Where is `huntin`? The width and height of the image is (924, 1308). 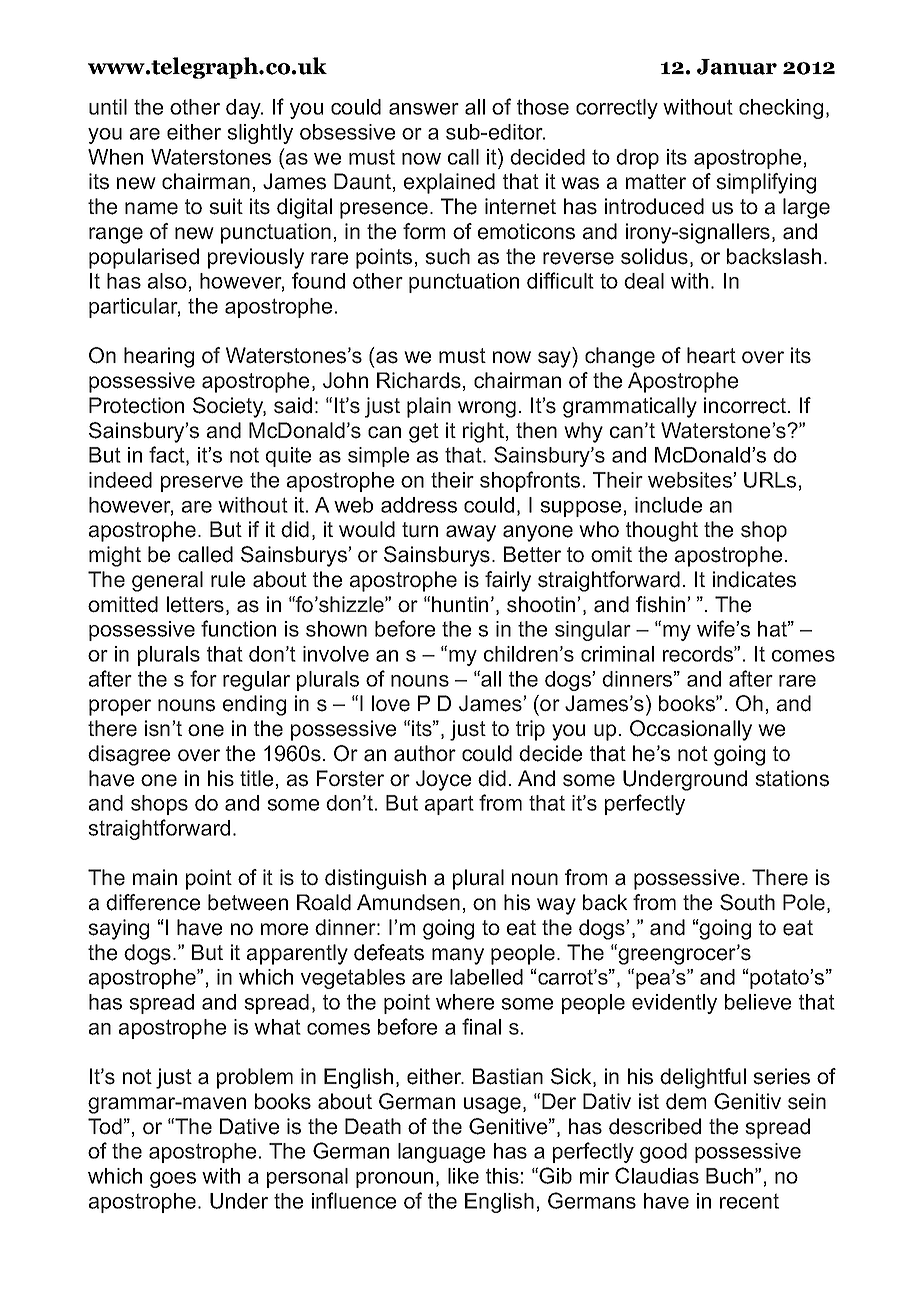
huntin is located at coordinates (460, 604).
